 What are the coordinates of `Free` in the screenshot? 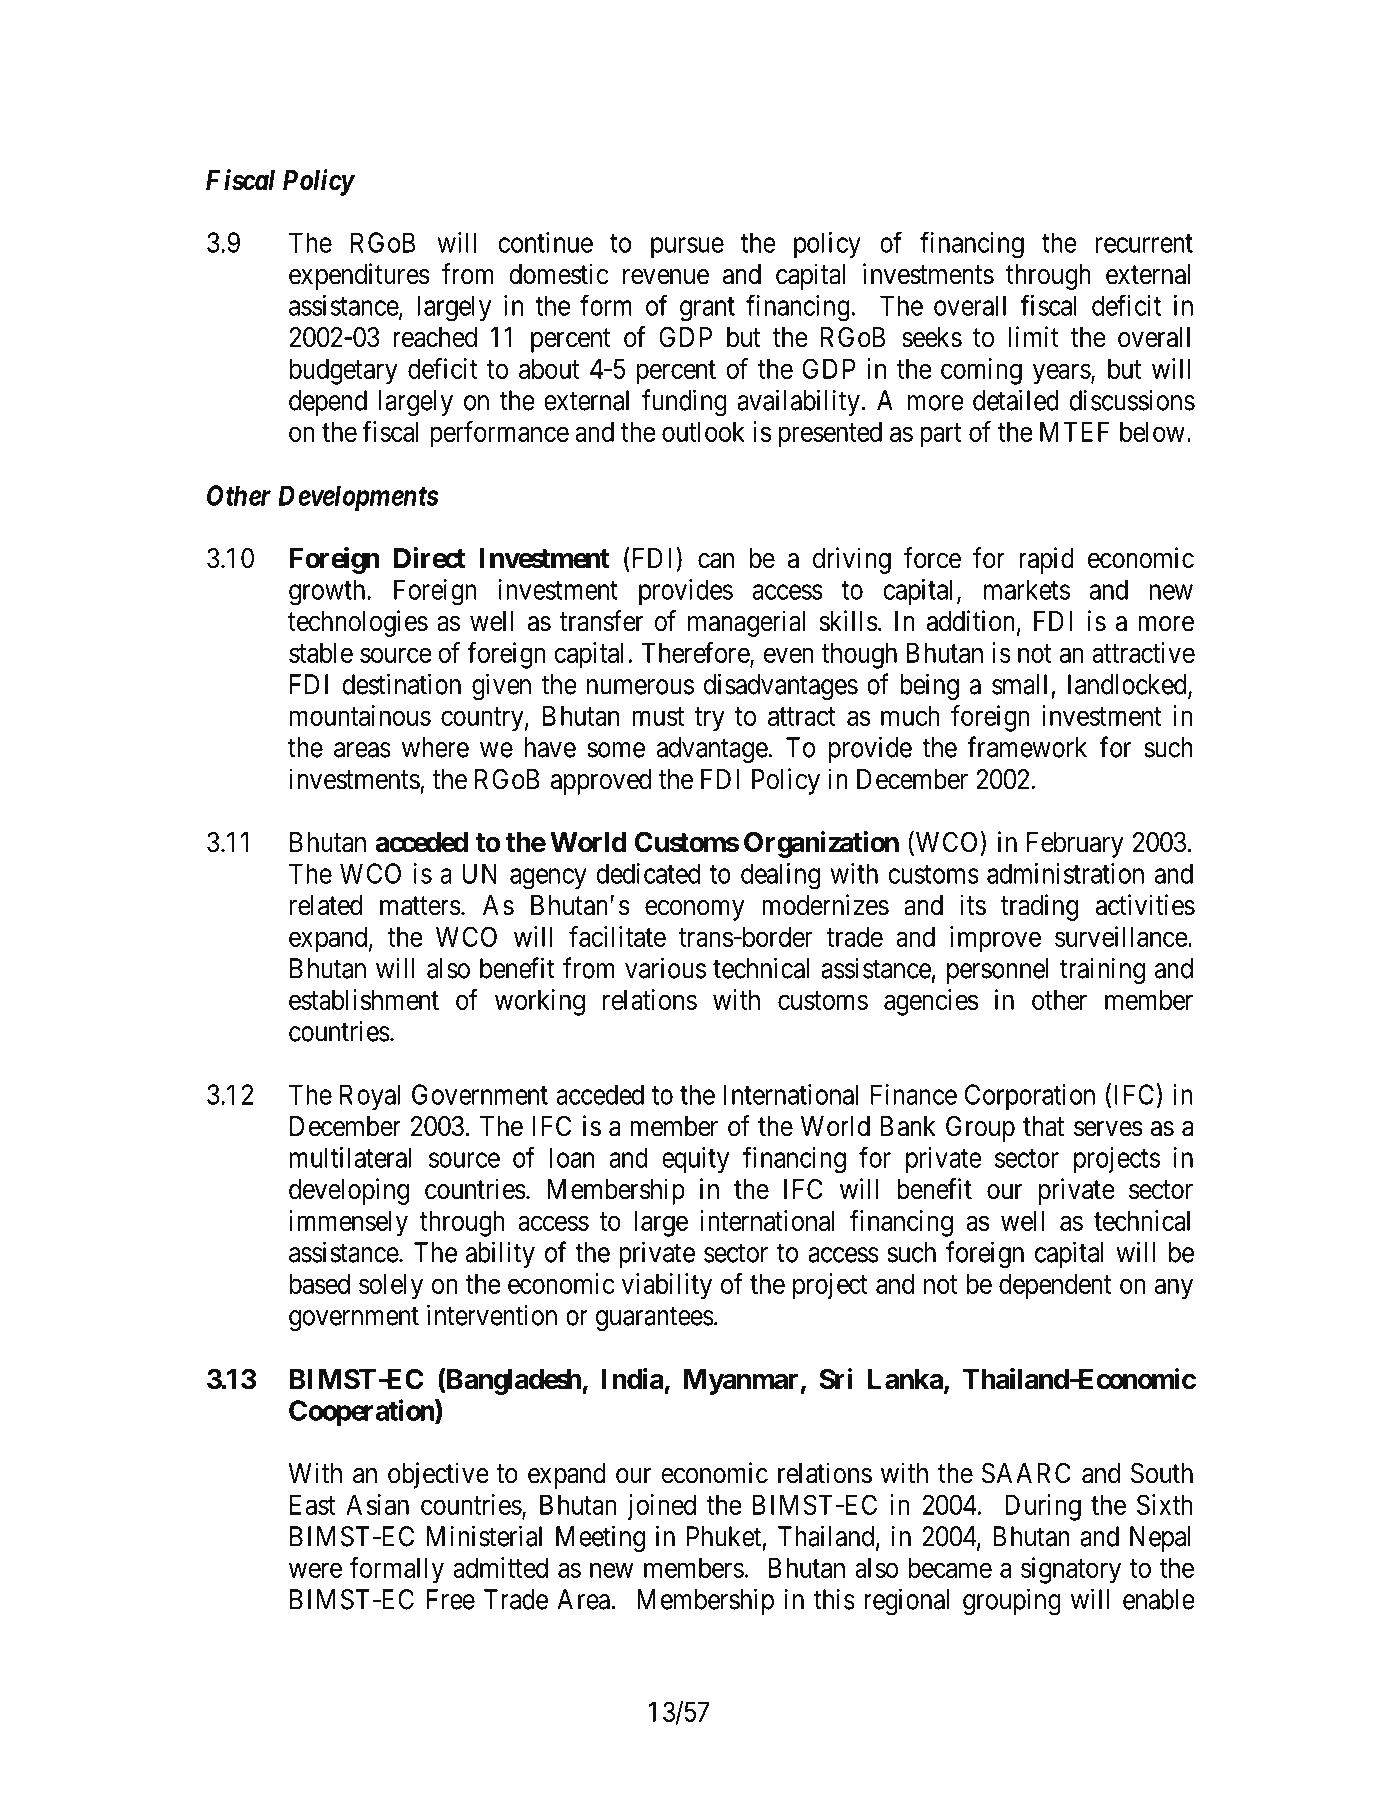 It's located at (451, 1599).
